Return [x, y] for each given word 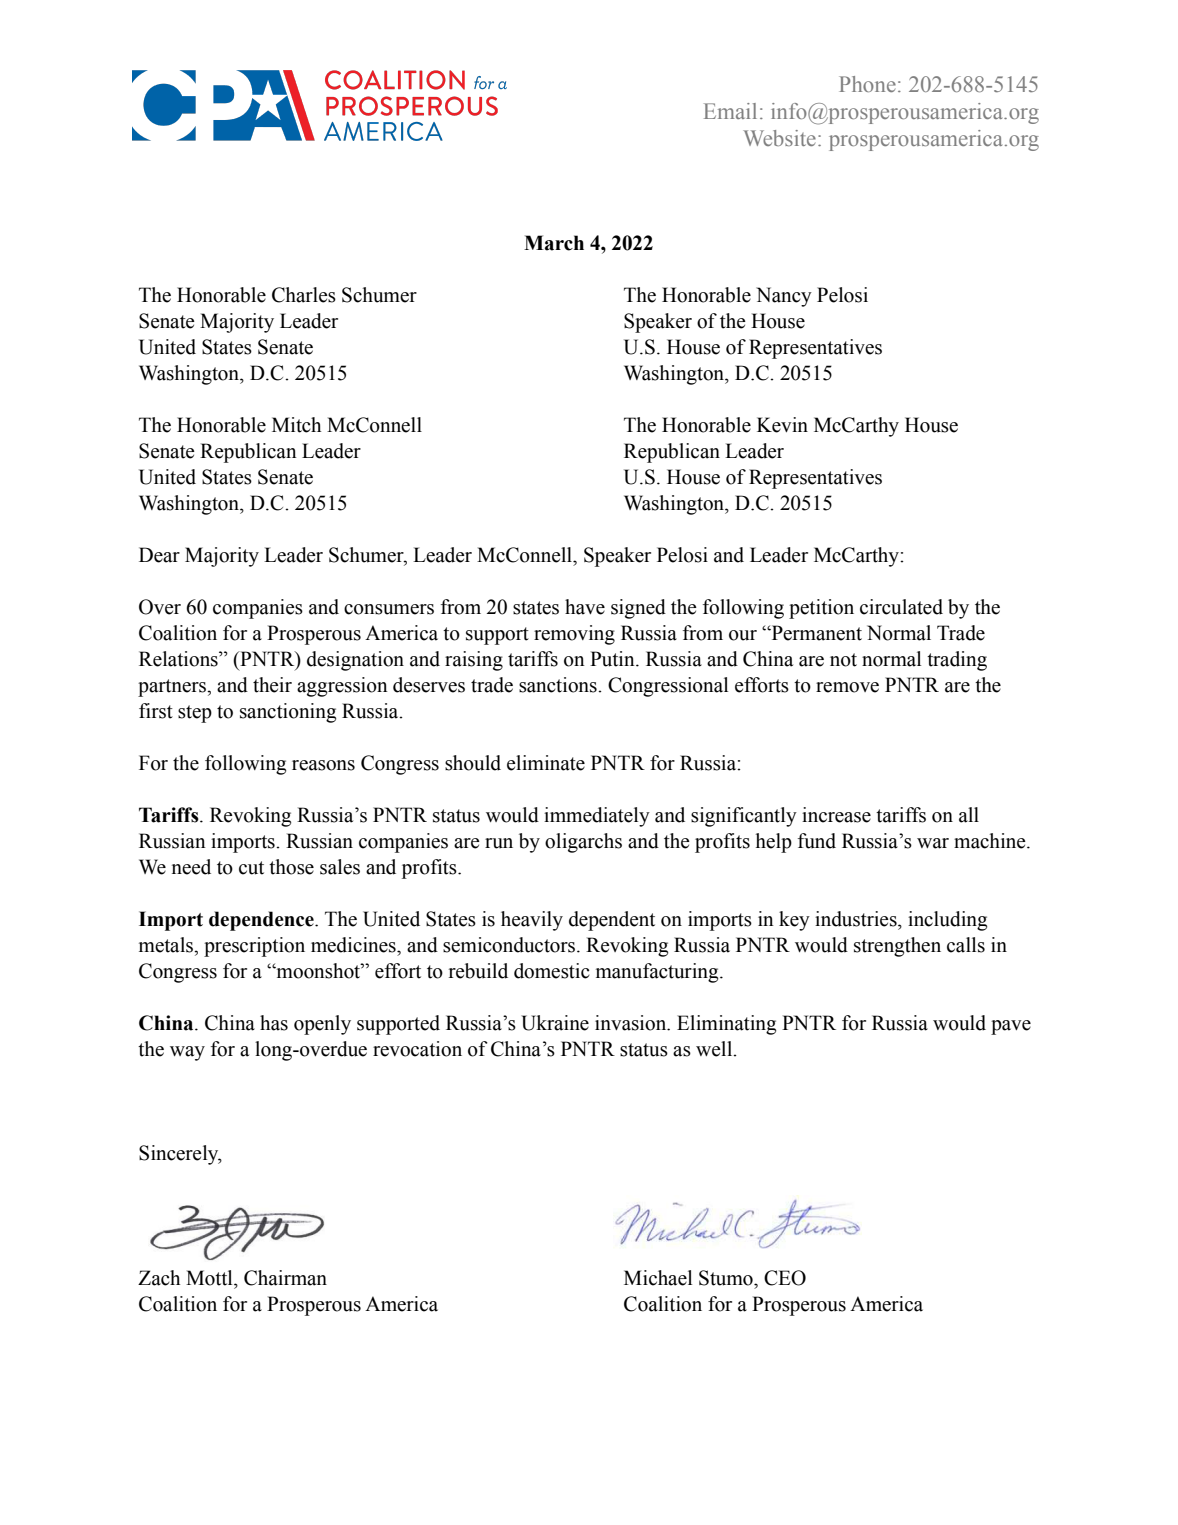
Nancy [784, 297]
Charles [304, 295]
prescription [254, 947]
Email [730, 111]
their [272, 685]
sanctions [559, 685]
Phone [867, 84]
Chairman [285, 1278]
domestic [552, 971]
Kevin [782, 425]
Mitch [296, 425]
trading [957, 661]
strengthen [897, 947]
